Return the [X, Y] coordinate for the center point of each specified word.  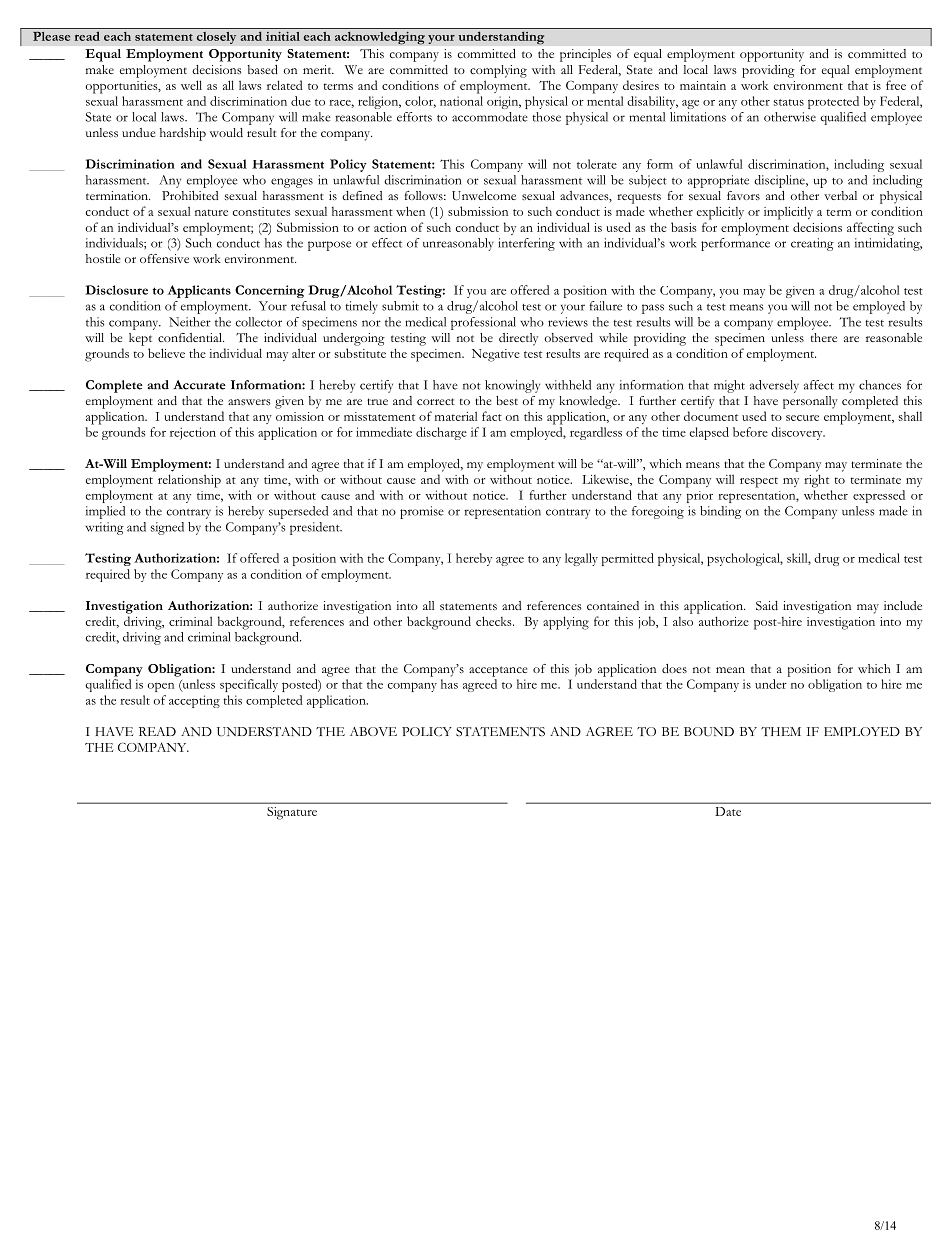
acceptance [498, 671]
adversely [774, 386]
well [191, 85]
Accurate [199, 385]
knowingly [512, 386]
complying [498, 71]
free [896, 85]
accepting [194, 701]
